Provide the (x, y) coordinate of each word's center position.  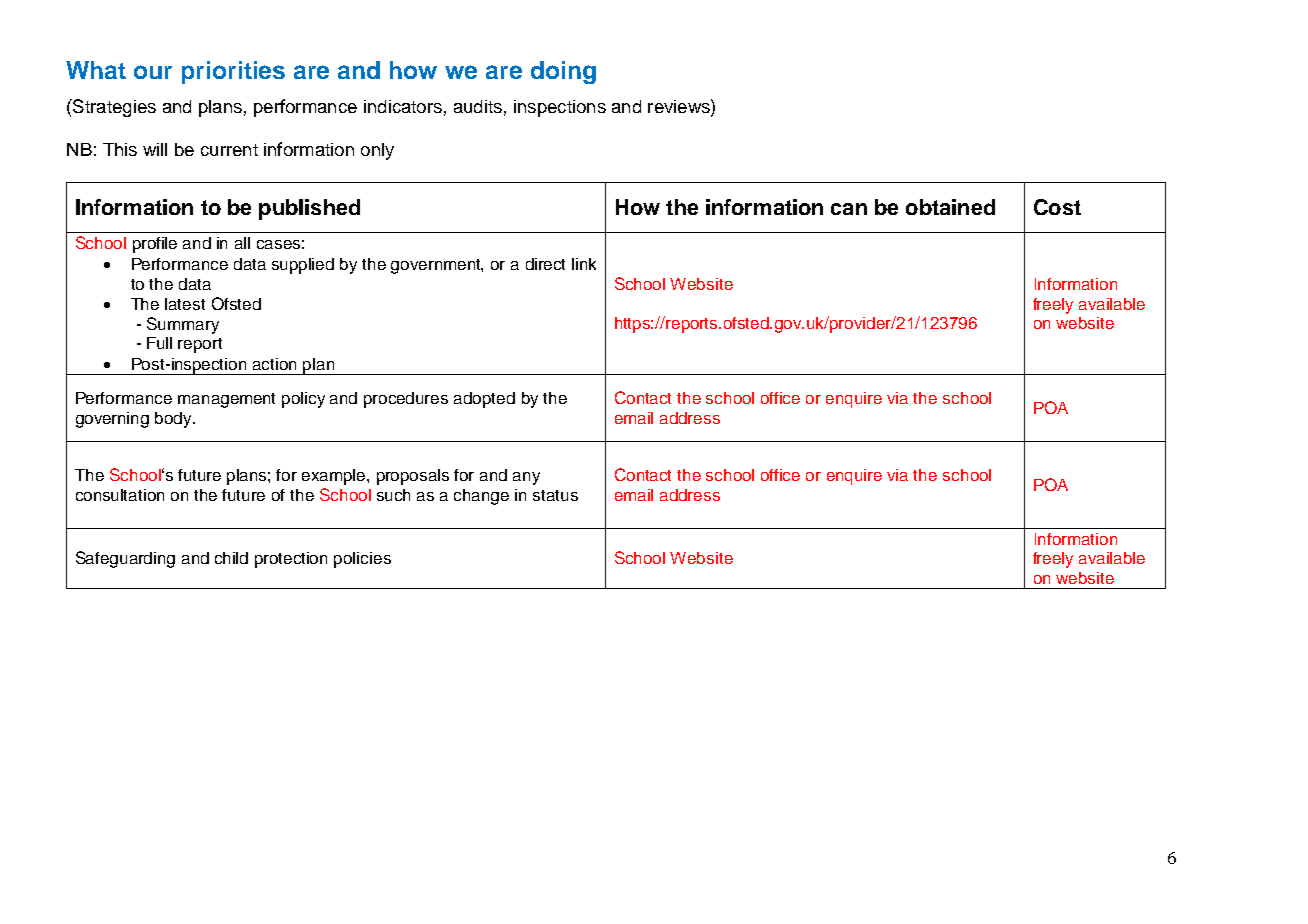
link (584, 264)
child (231, 558)
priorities (233, 72)
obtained (950, 207)
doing (563, 72)
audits (478, 106)
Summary (183, 325)
